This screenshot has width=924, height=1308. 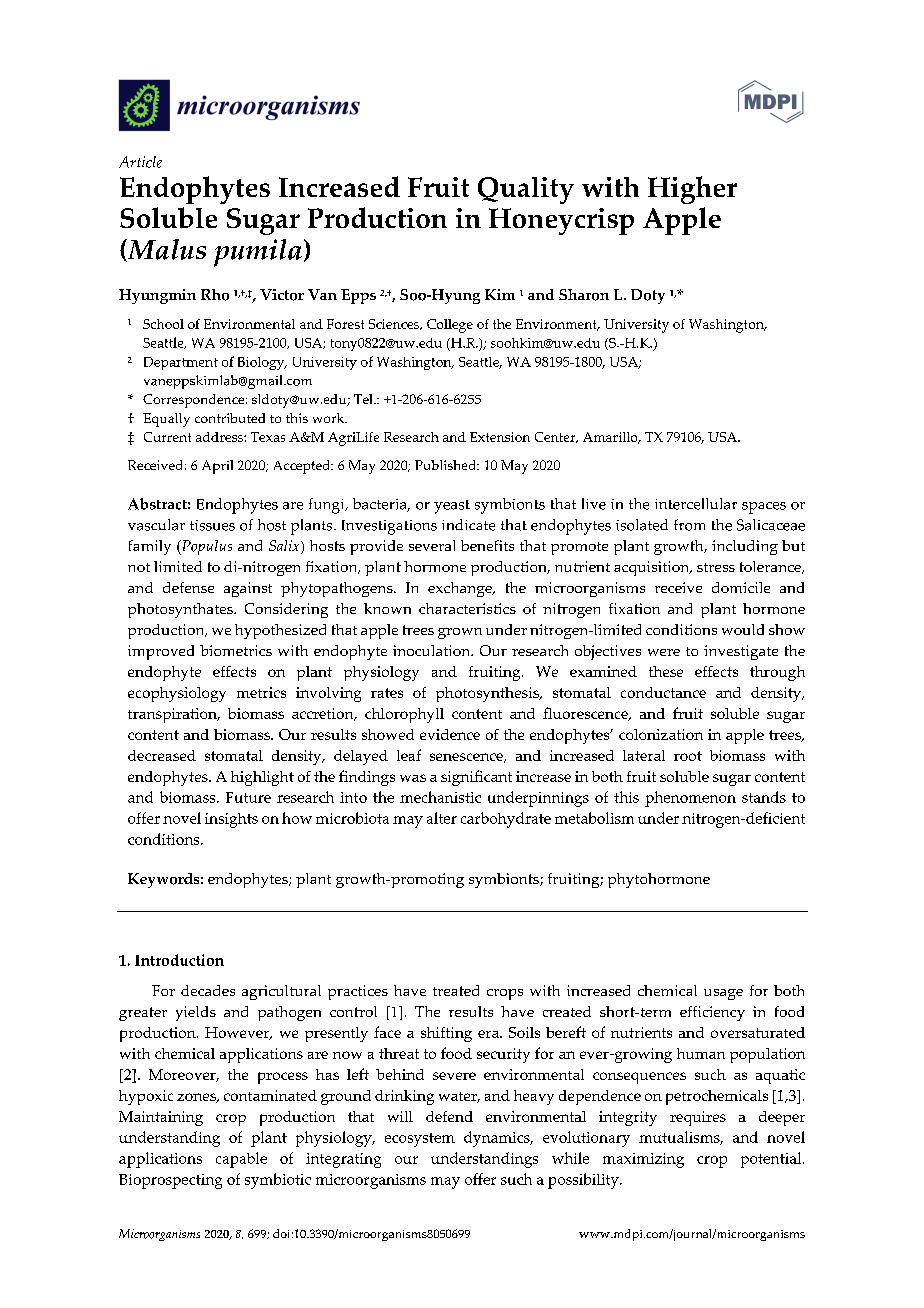 I want to click on intercellular, so click(x=696, y=504).
